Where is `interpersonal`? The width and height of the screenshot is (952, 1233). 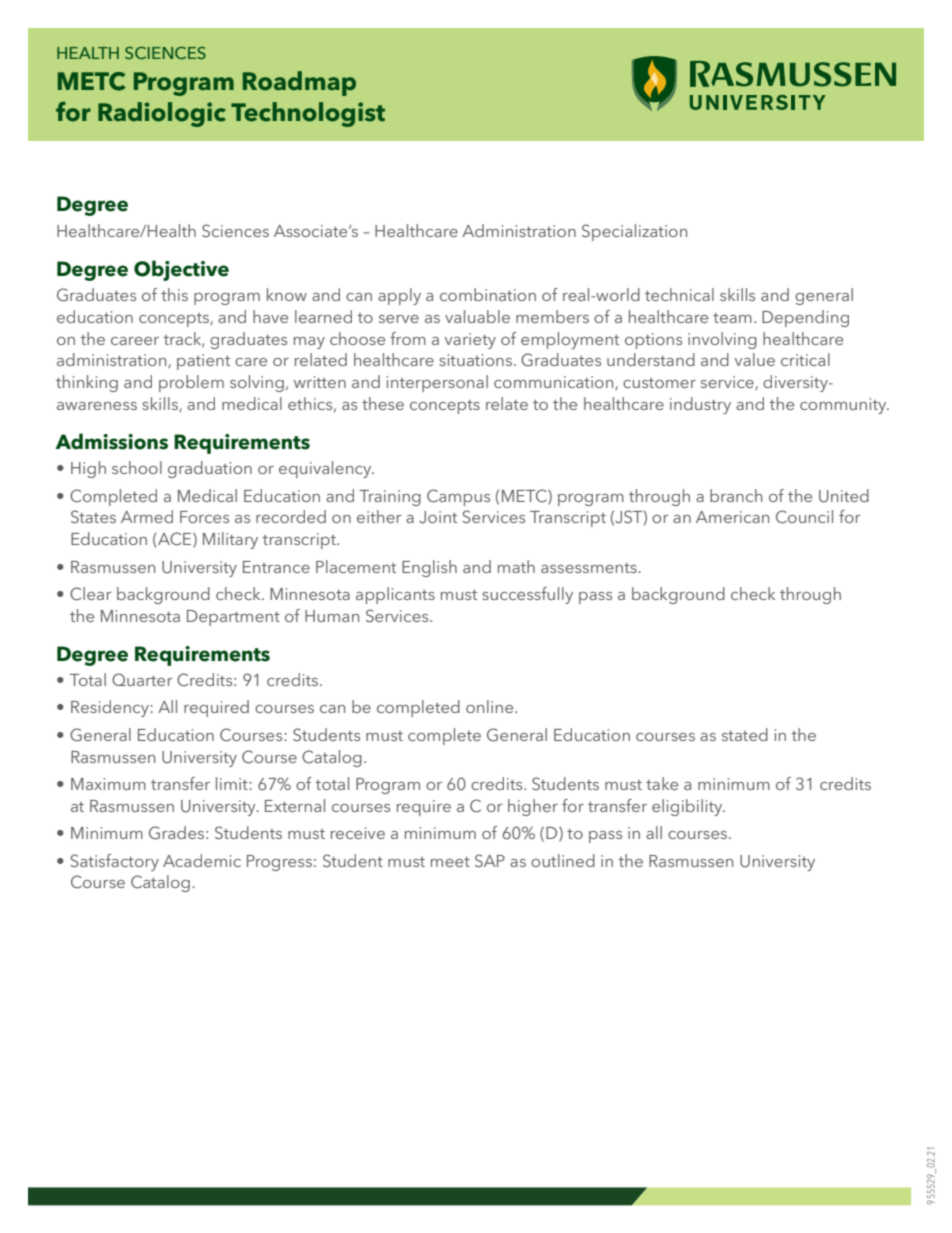
interpersonal is located at coordinates (437, 383).
